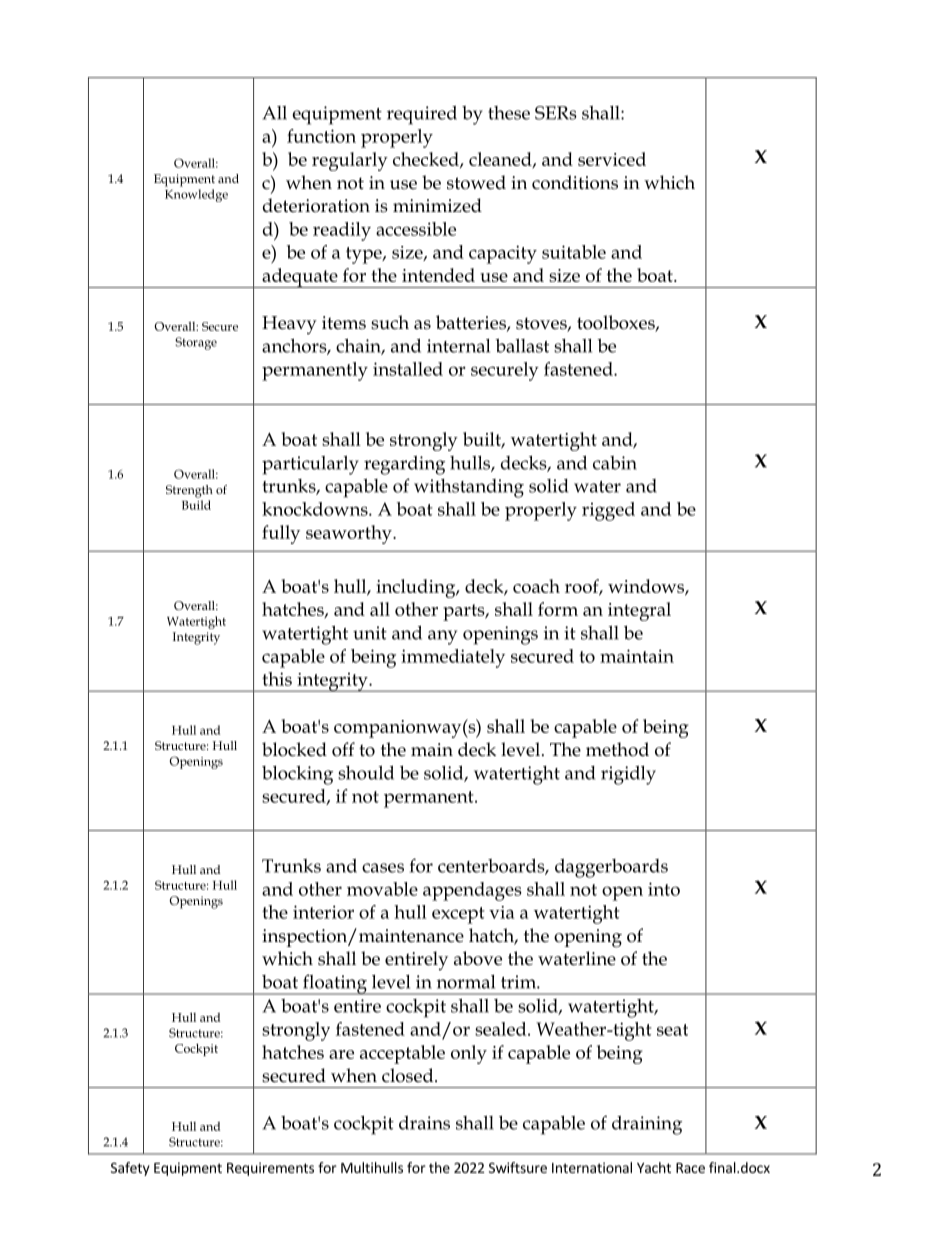  Describe the element at coordinates (366, 772) in the page. I see `should` at that location.
